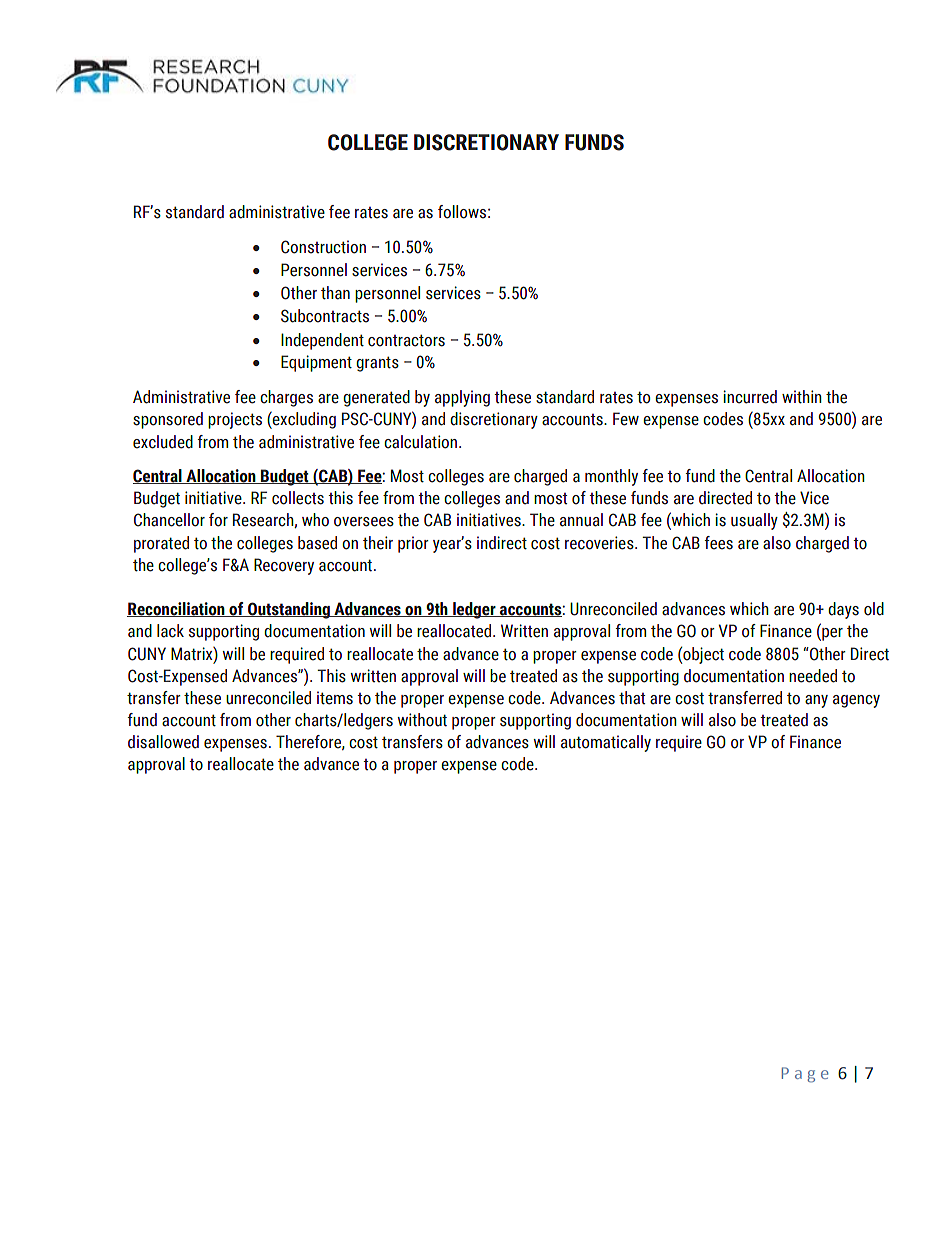  Describe the element at coordinates (163, 742) in the screenshot. I see `disallowed` at that location.
